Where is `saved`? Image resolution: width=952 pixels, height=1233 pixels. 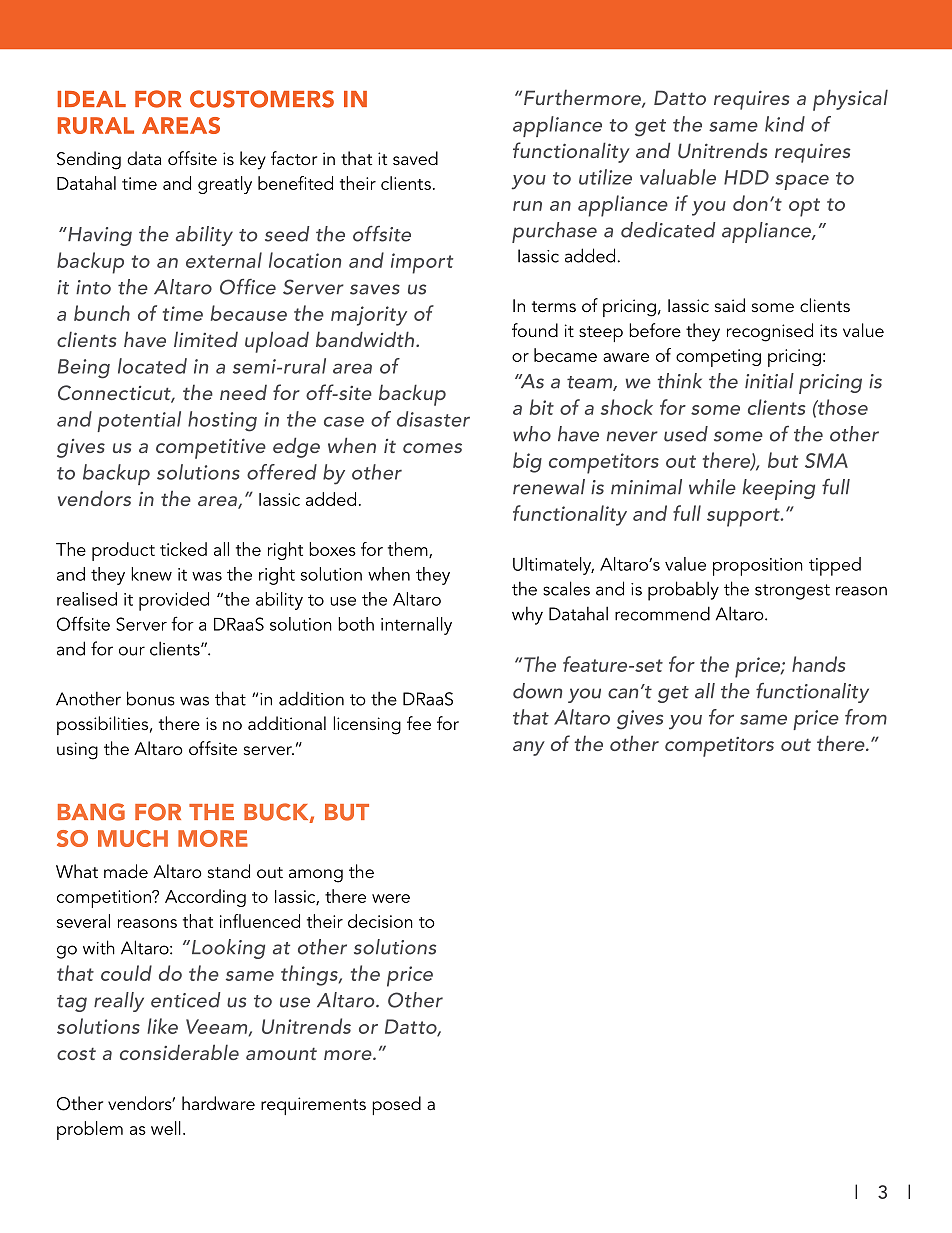
saved is located at coordinates (415, 158).
